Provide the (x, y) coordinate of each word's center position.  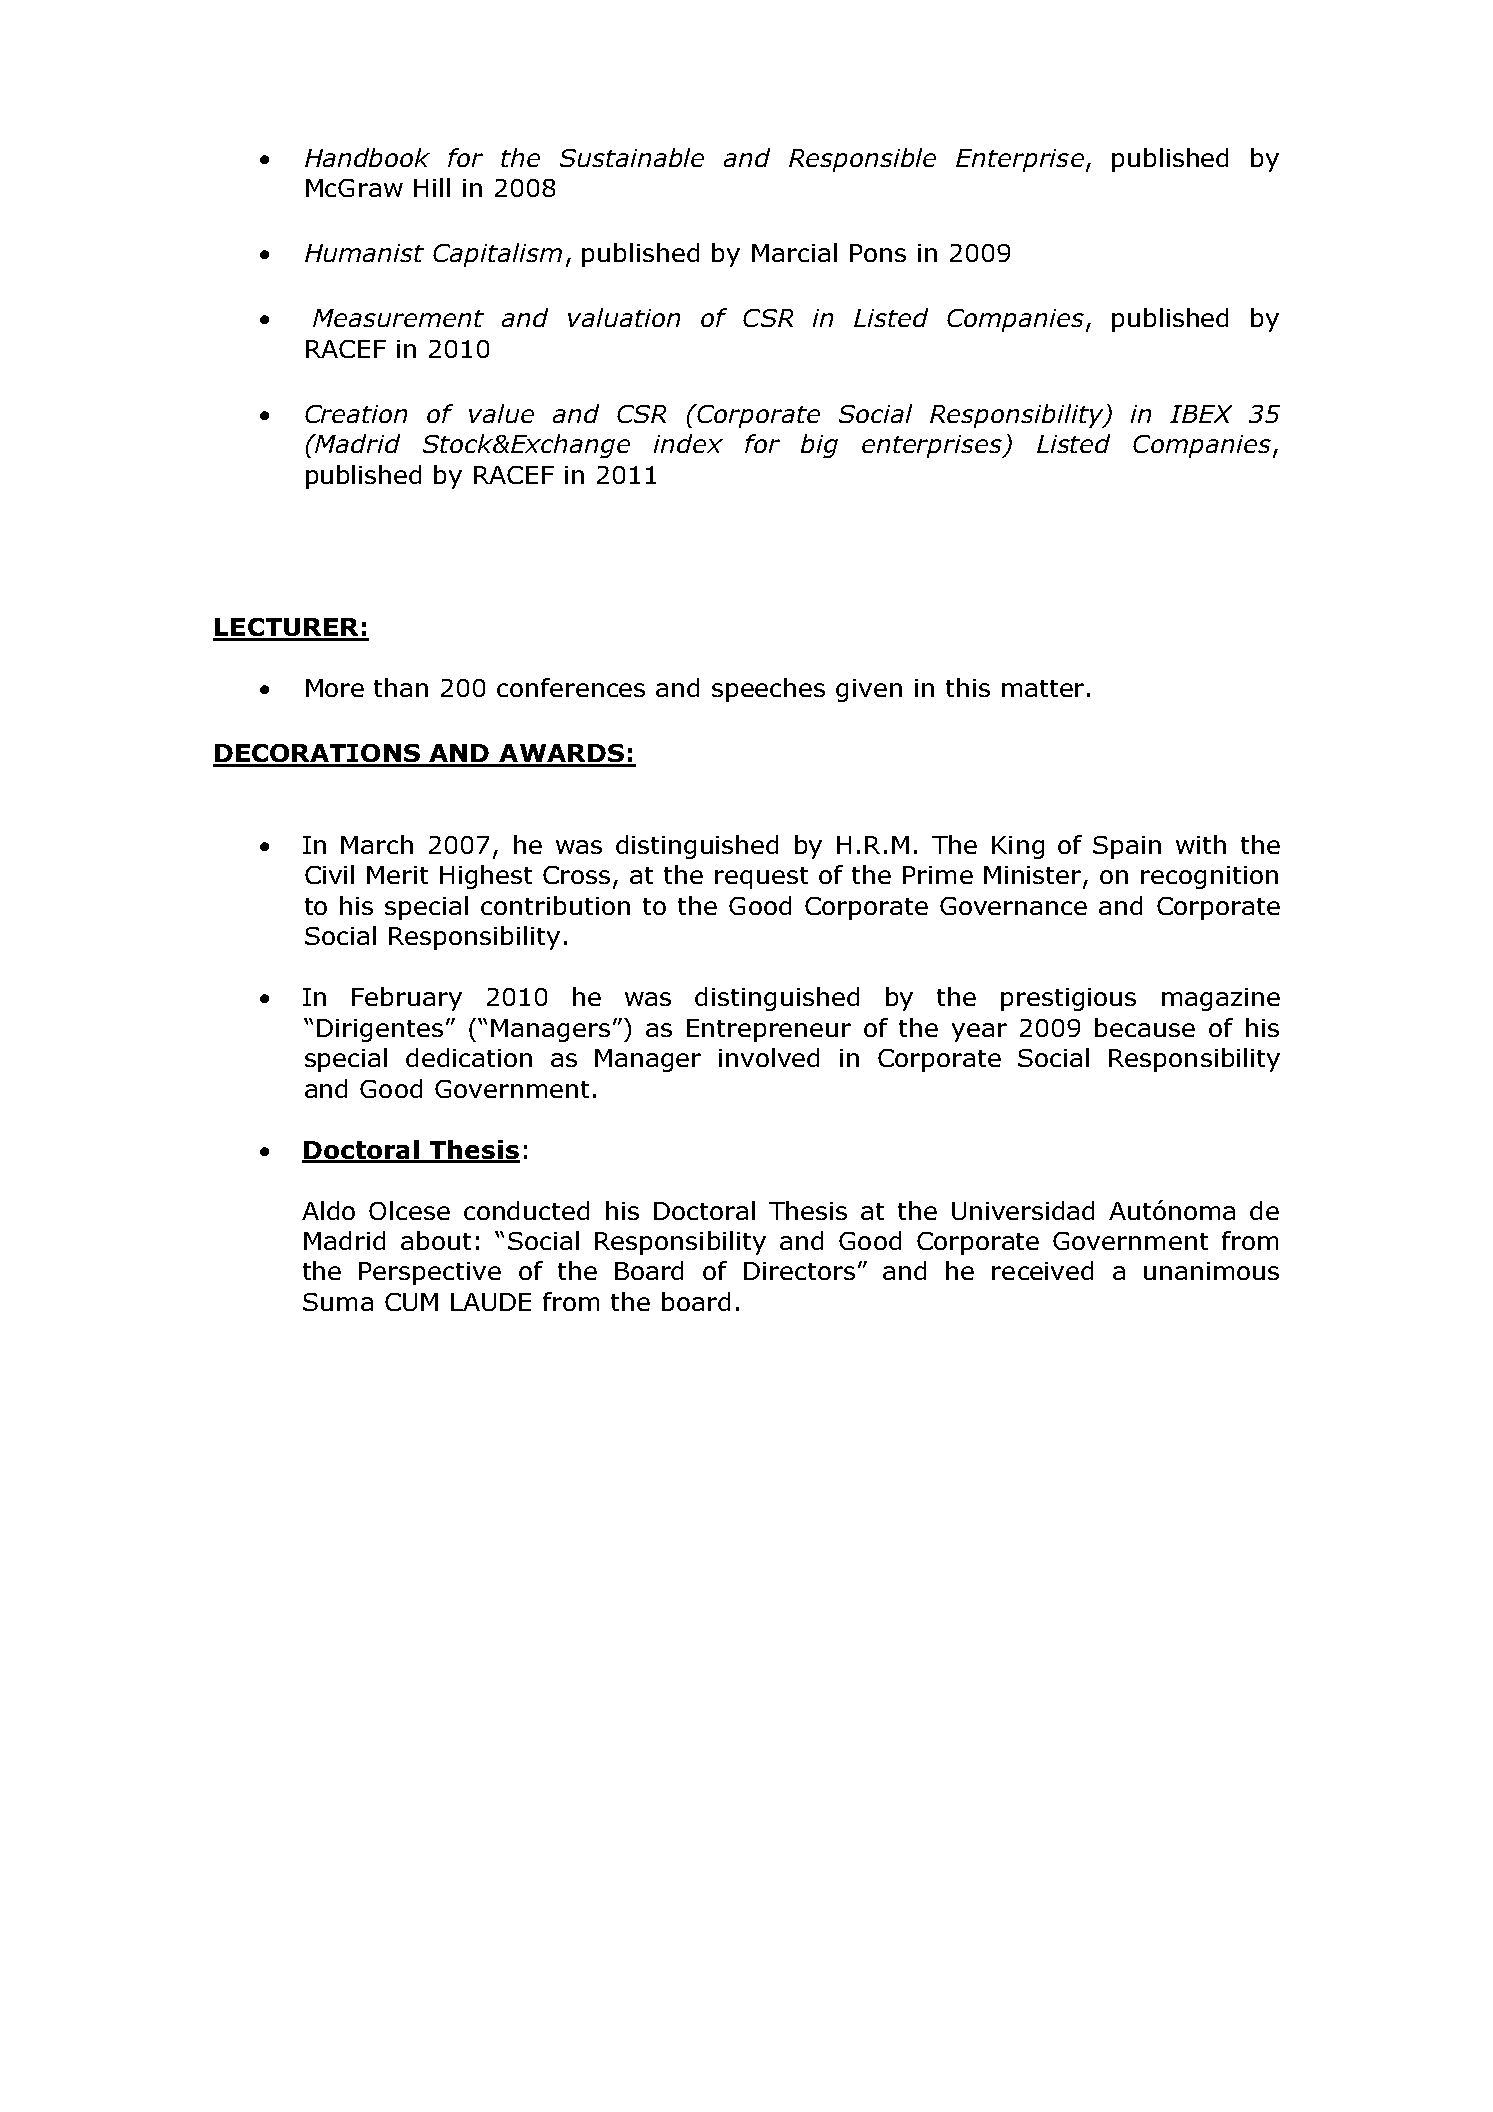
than (401, 687)
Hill (432, 187)
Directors (799, 1271)
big (819, 446)
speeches (768, 690)
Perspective (430, 1273)
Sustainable (632, 157)
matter (1043, 688)
